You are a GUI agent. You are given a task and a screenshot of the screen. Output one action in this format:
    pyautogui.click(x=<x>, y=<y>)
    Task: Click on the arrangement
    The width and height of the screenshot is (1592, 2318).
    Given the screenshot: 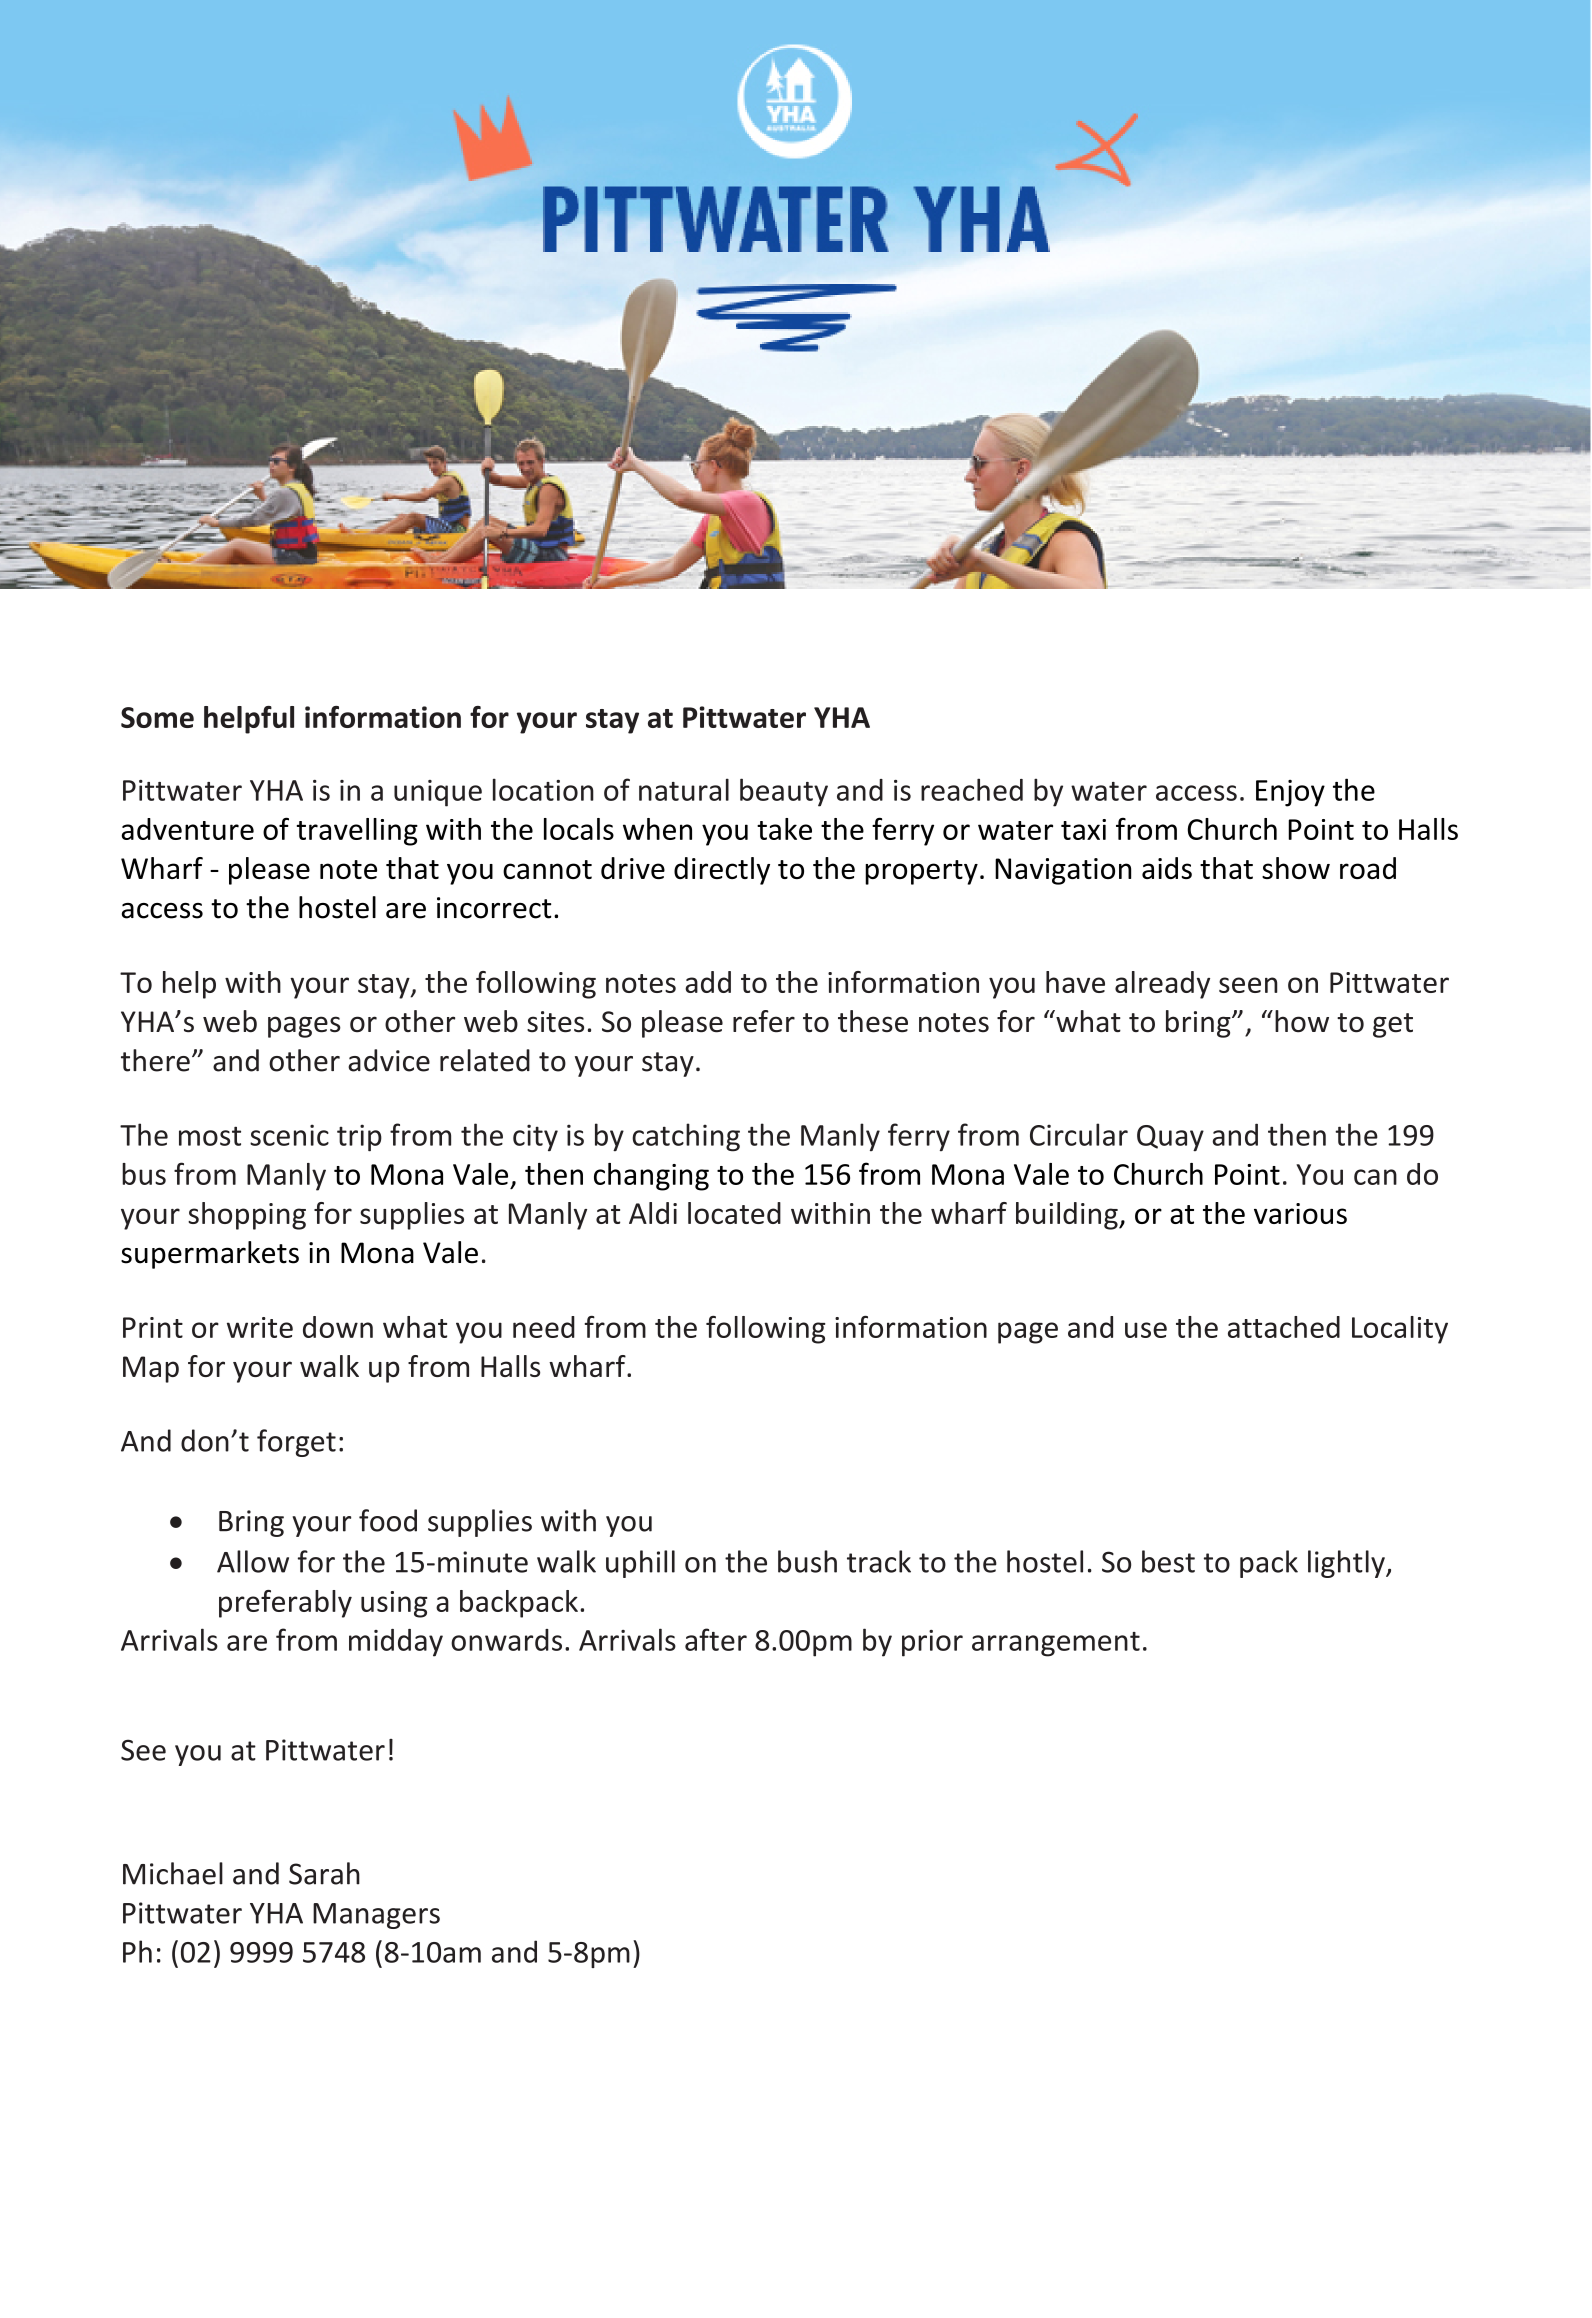 What is the action you would take?
    pyautogui.click(x=1056, y=1644)
